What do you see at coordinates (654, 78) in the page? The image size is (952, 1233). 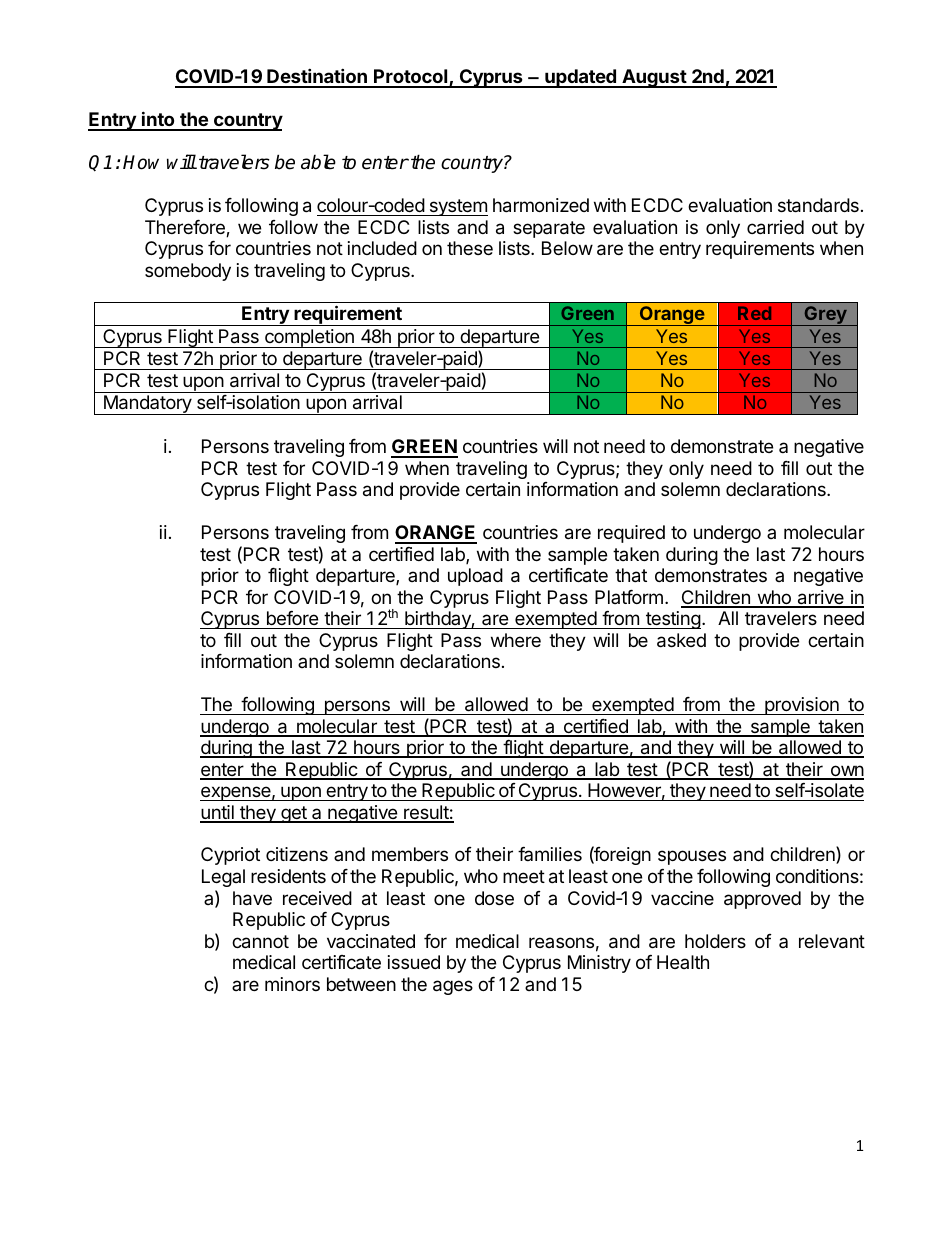 I see `August` at bounding box center [654, 78].
